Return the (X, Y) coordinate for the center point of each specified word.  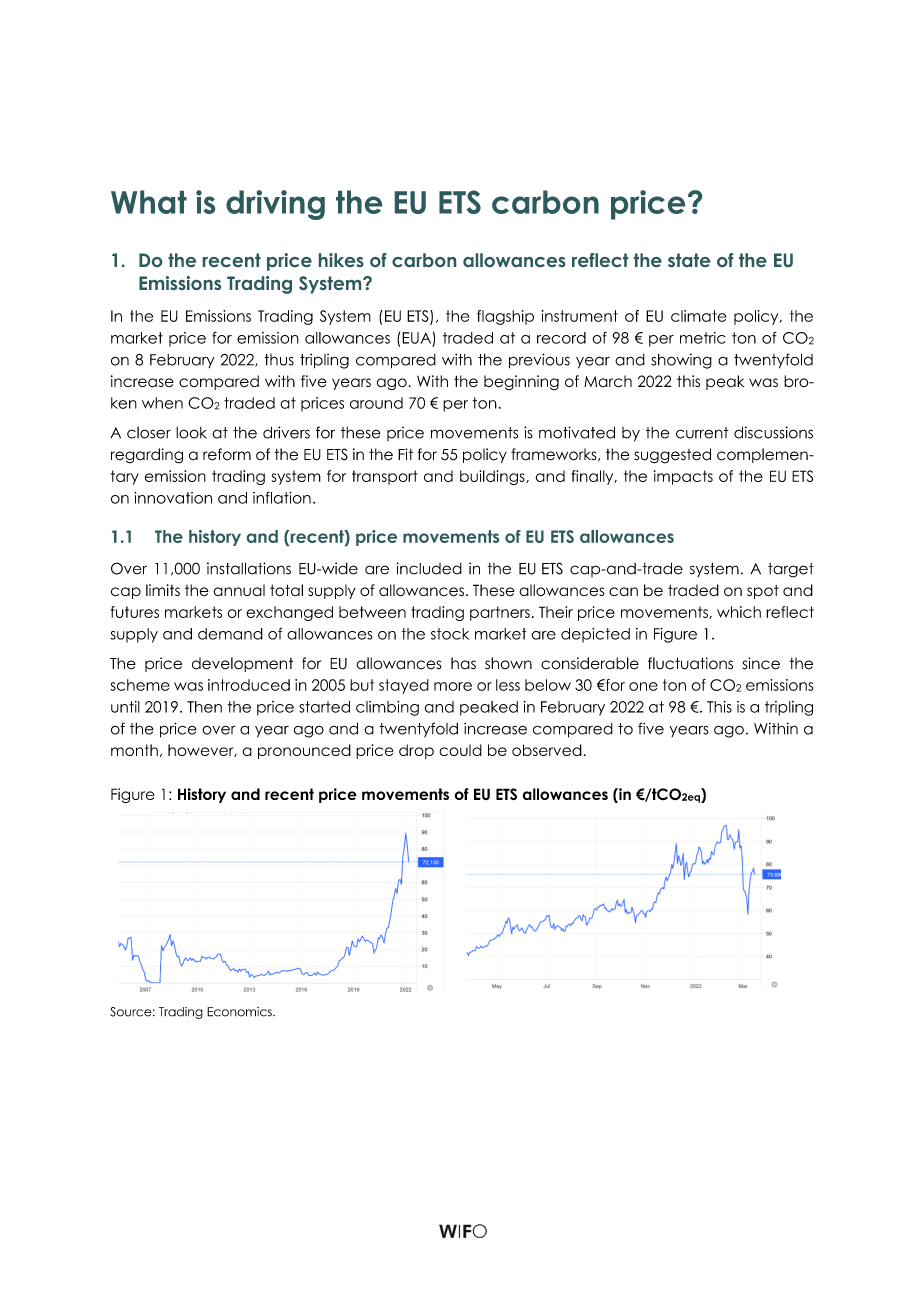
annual (239, 590)
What (149, 202)
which (739, 612)
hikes (341, 260)
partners (500, 613)
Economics (240, 1012)
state (689, 260)
